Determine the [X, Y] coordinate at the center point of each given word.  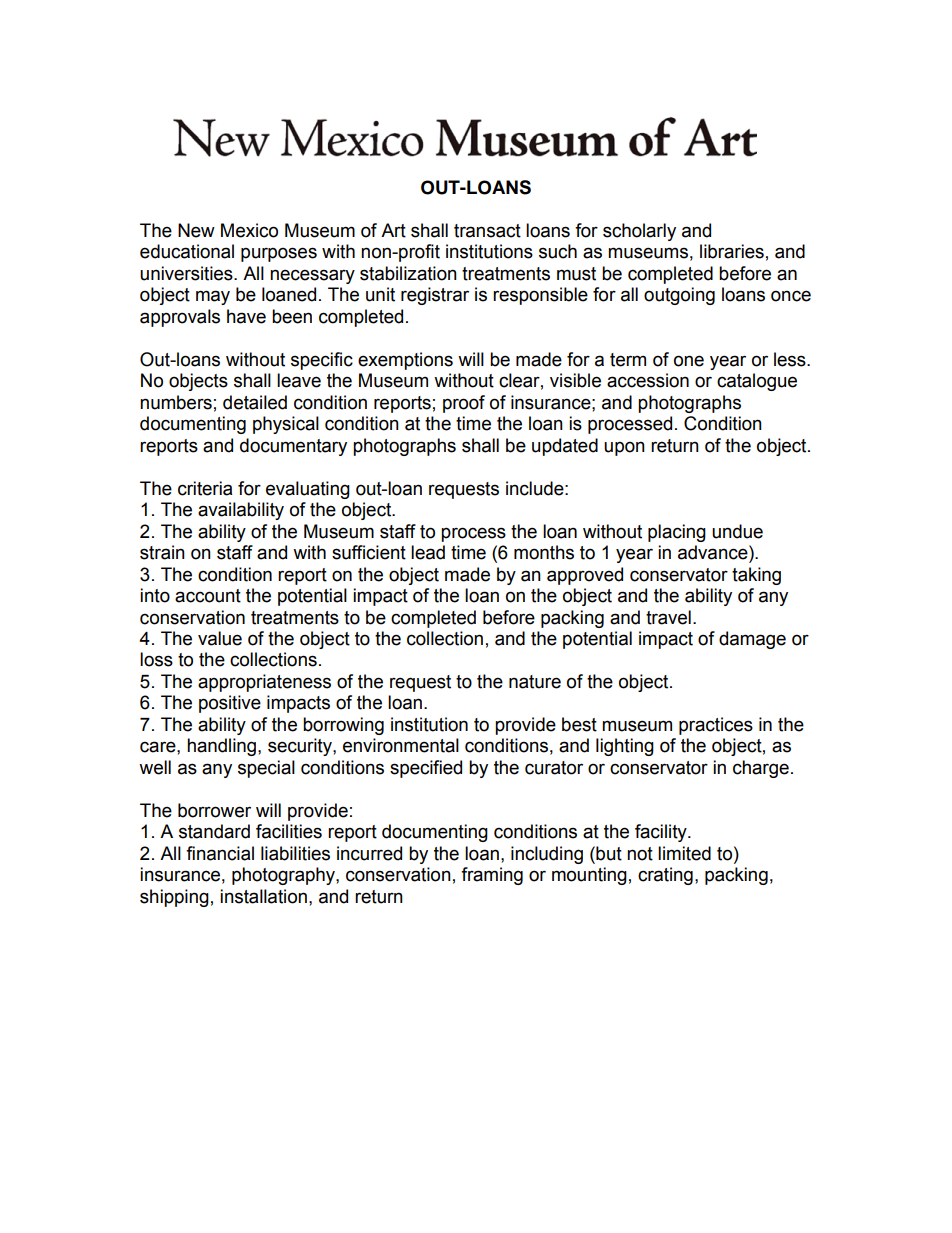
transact [487, 231]
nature [535, 682]
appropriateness [264, 683]
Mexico [249, 230]
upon [624, 448]
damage [752, 640]
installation [263, 896]
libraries [732, 251]
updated [565, 447]
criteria [205, 488]
